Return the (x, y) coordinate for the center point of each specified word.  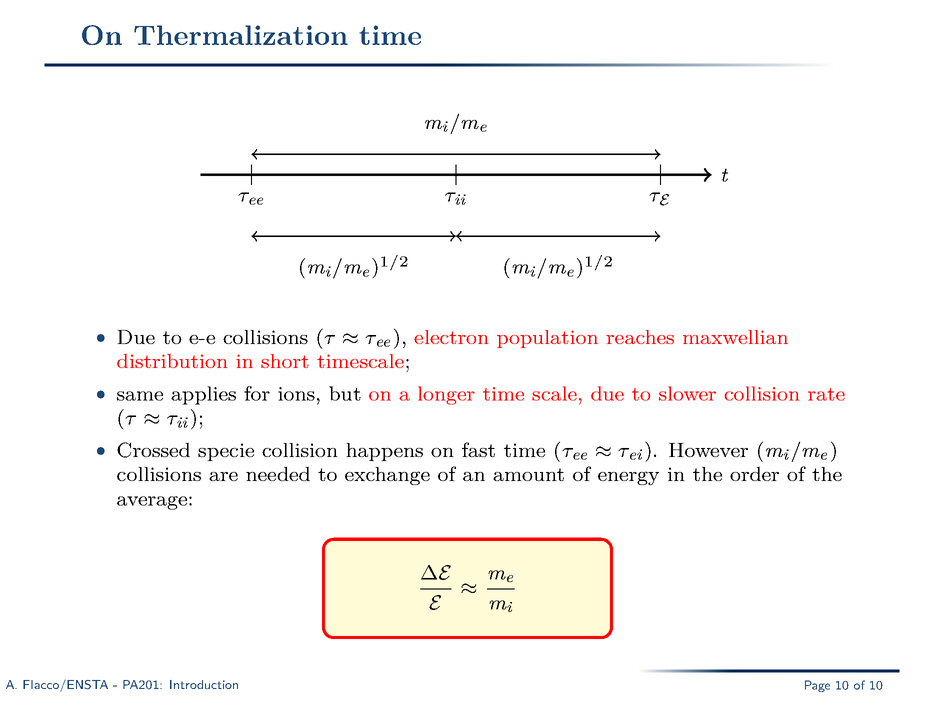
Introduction (204, 684)
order (754, 473)
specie (226, 452)
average (152, 503)
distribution (172, 361)
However (708, 450)
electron (451, 337)
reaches (640, 337)
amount (528, 474)
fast (478, 449)
